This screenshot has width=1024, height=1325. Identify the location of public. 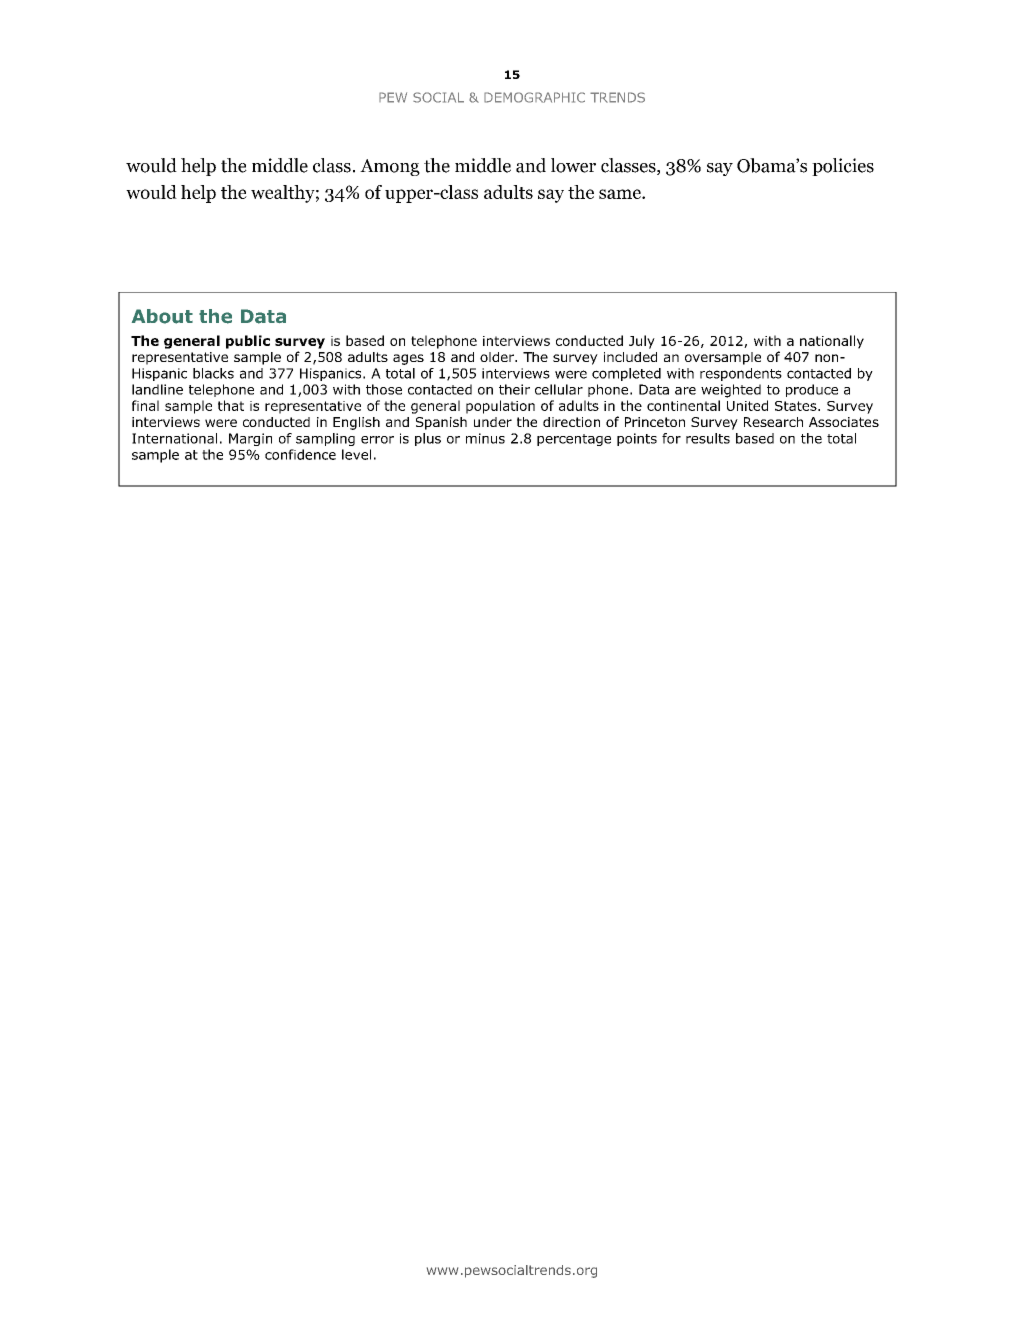
(248, 342).
